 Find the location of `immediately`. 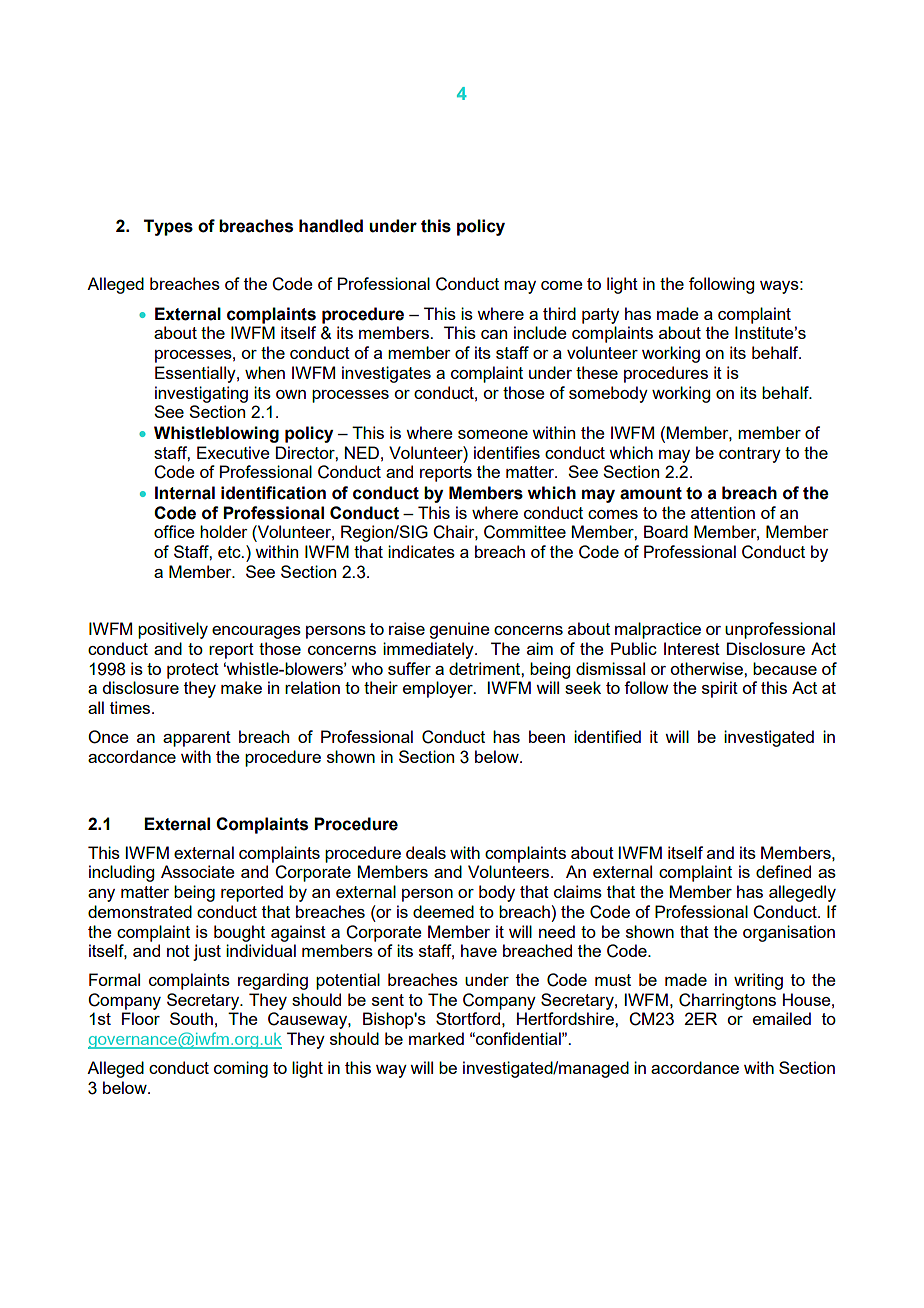

immediately is located at coordinates (429, 650).
